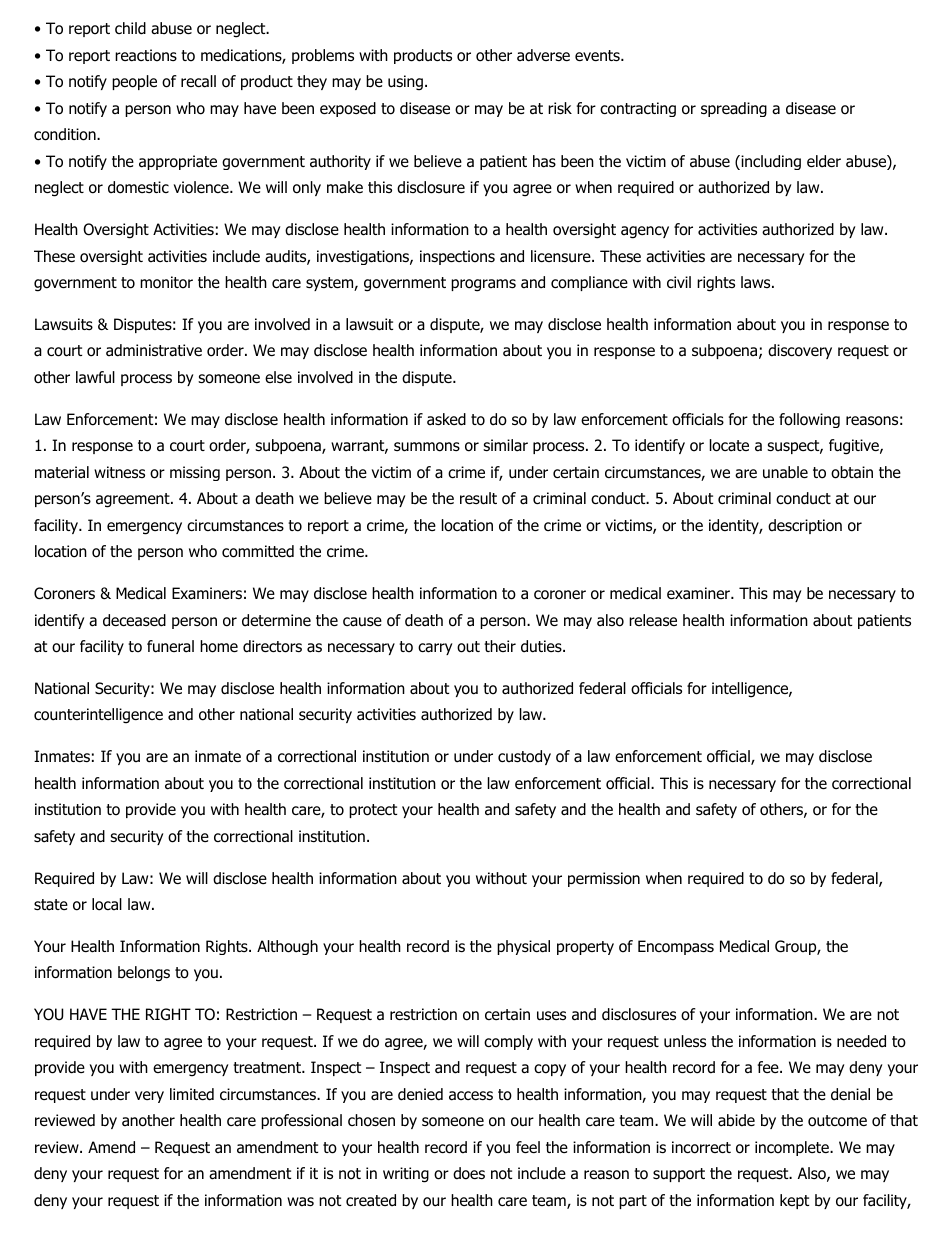  What do you see at coordinates (653, 620) in the screenshot?
I see `release` at bounding box center [653, 620].
